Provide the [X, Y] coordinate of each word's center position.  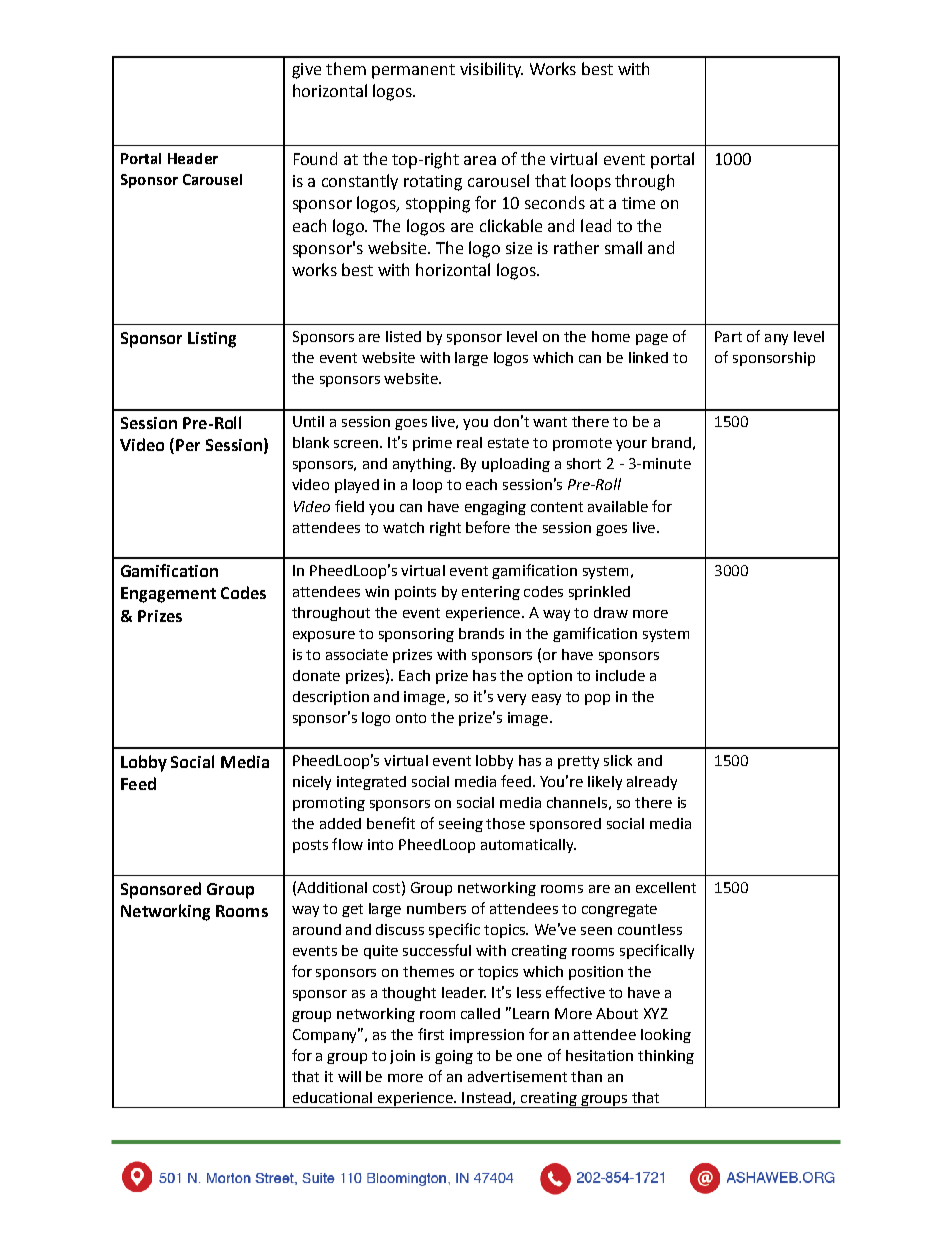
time [638, 203]
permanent [413, 71]
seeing [461, 825]
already [652, 783]
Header [193, 158]
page [652, 339]
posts [310, 846]
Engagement [168, 595]
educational [332, 1097]
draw [611, 612]
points [415, 593]
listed [403, 336]
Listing [212, 340]
